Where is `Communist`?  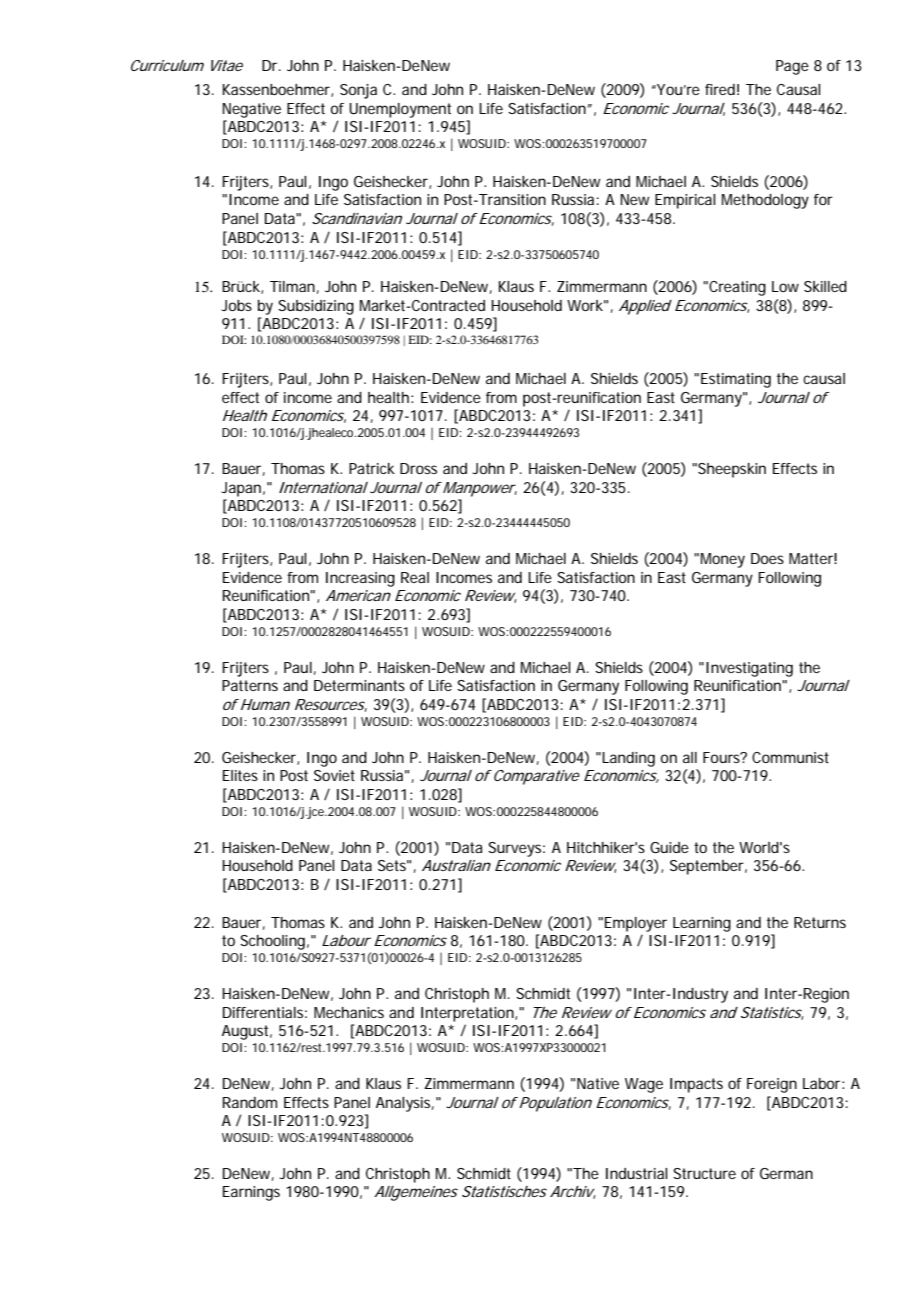
Communist is located at coordinates (790, 757).
